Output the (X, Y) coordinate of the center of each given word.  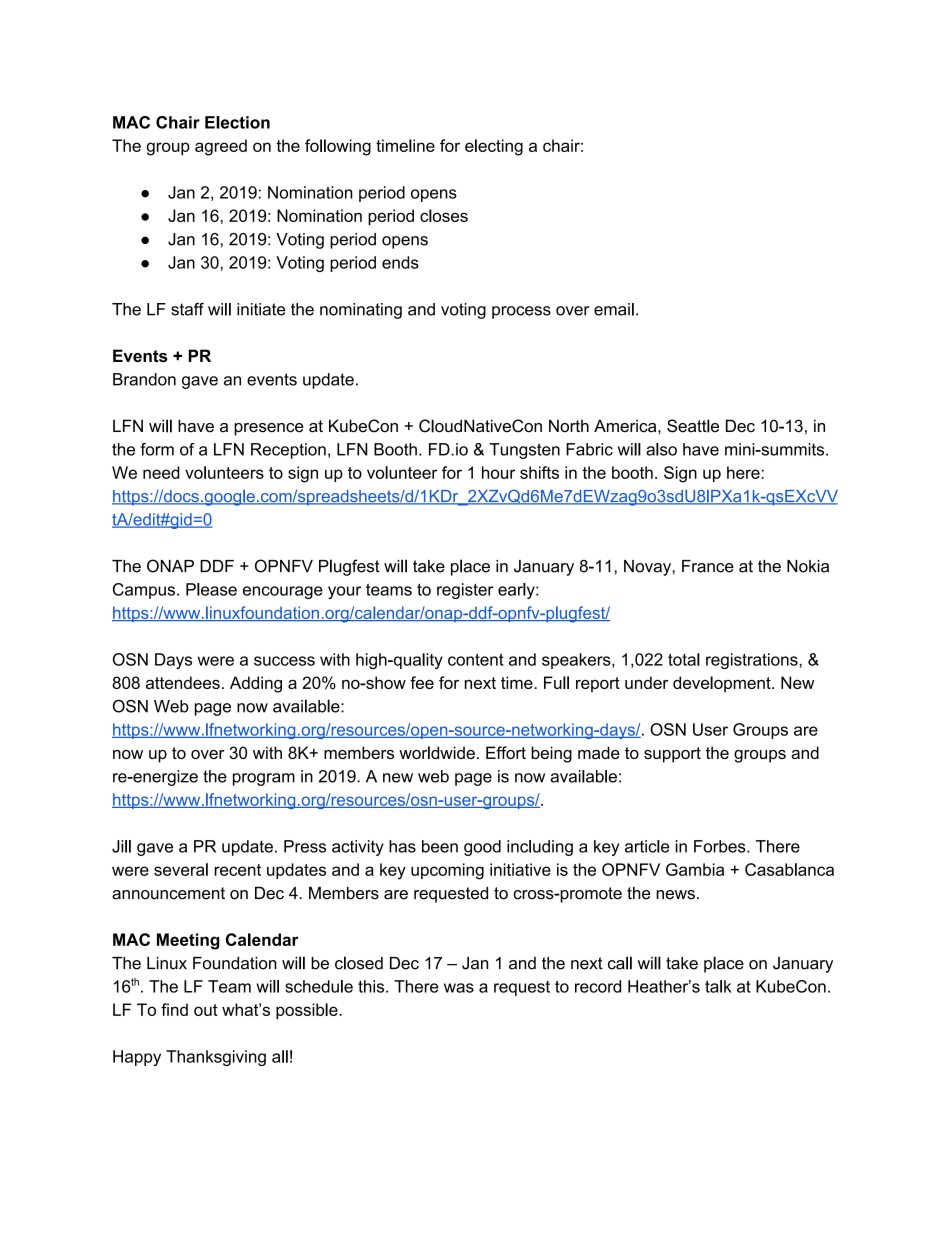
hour (498, 472)
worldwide (437, 752)
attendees (183, 682)
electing (494, 147)
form (157, 449)
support (672, 755)
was (459, 988)
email (614, 309)
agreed (221, 147)
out (206, 1010)
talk (718, 986)
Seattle (693, 426)
